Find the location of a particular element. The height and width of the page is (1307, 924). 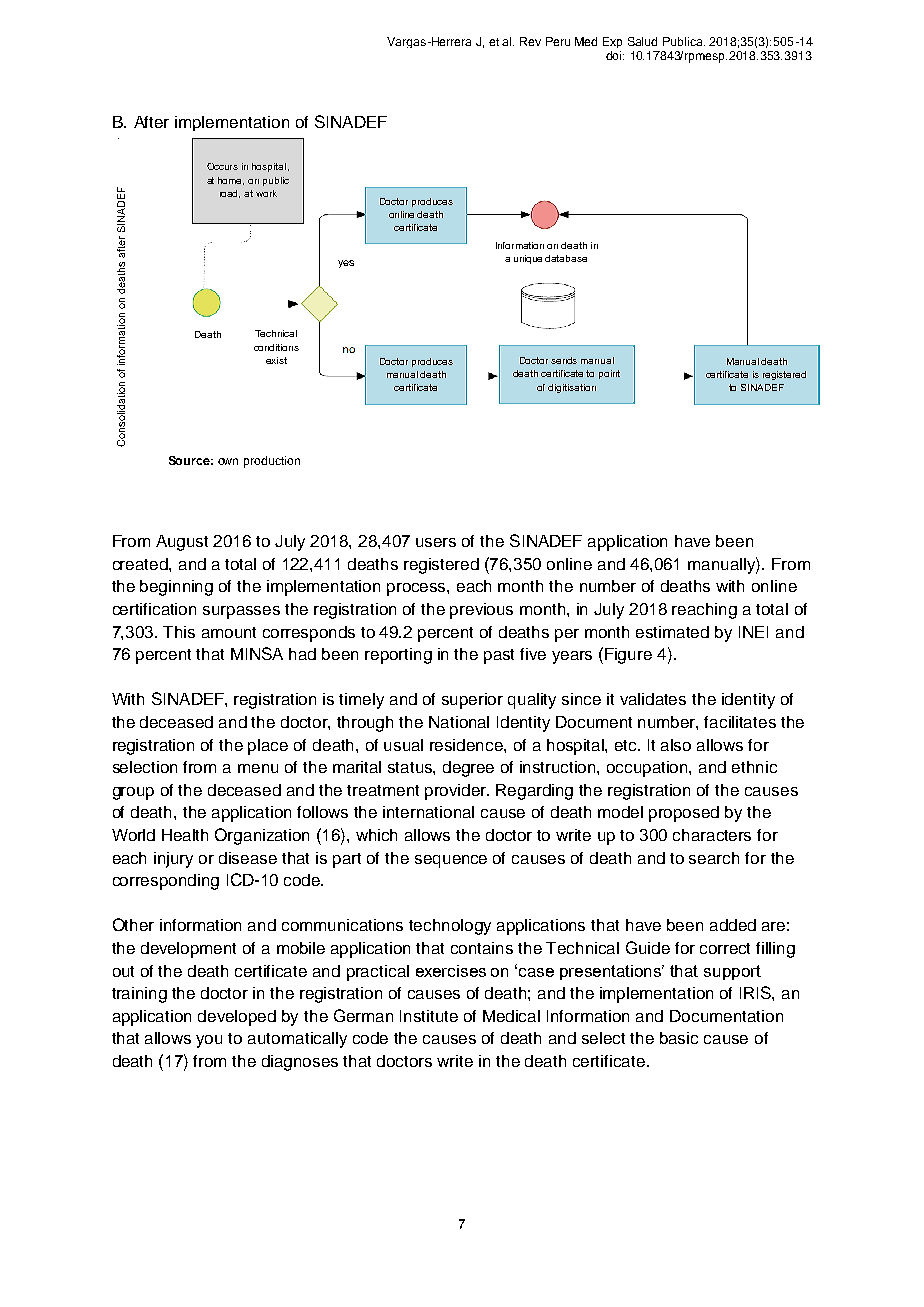

August is located at coordinates (182, 543).
